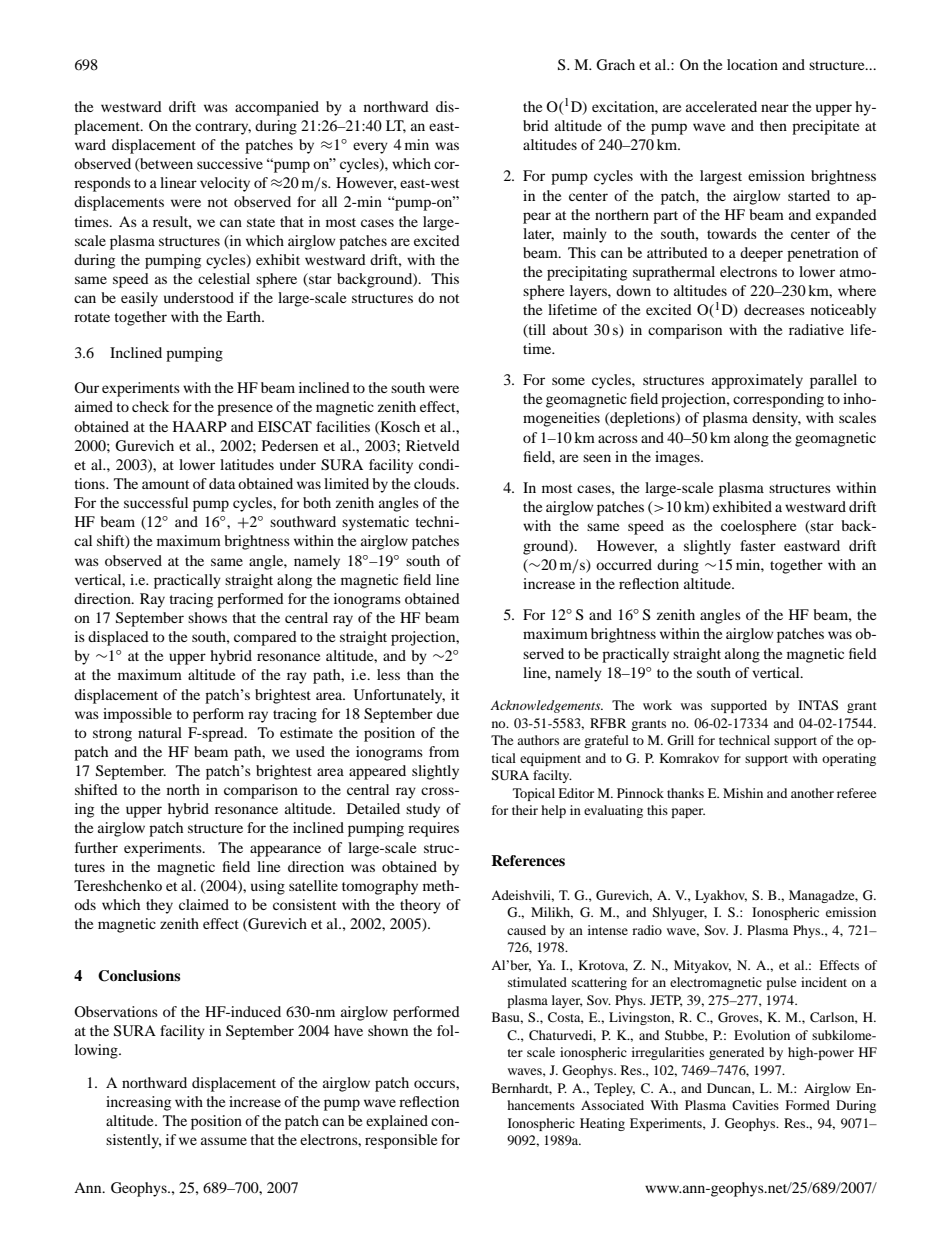 The image size is (952, 1257). Describe the element at coordinates (743, 793) in the page. I see `Mishin` at that location.
